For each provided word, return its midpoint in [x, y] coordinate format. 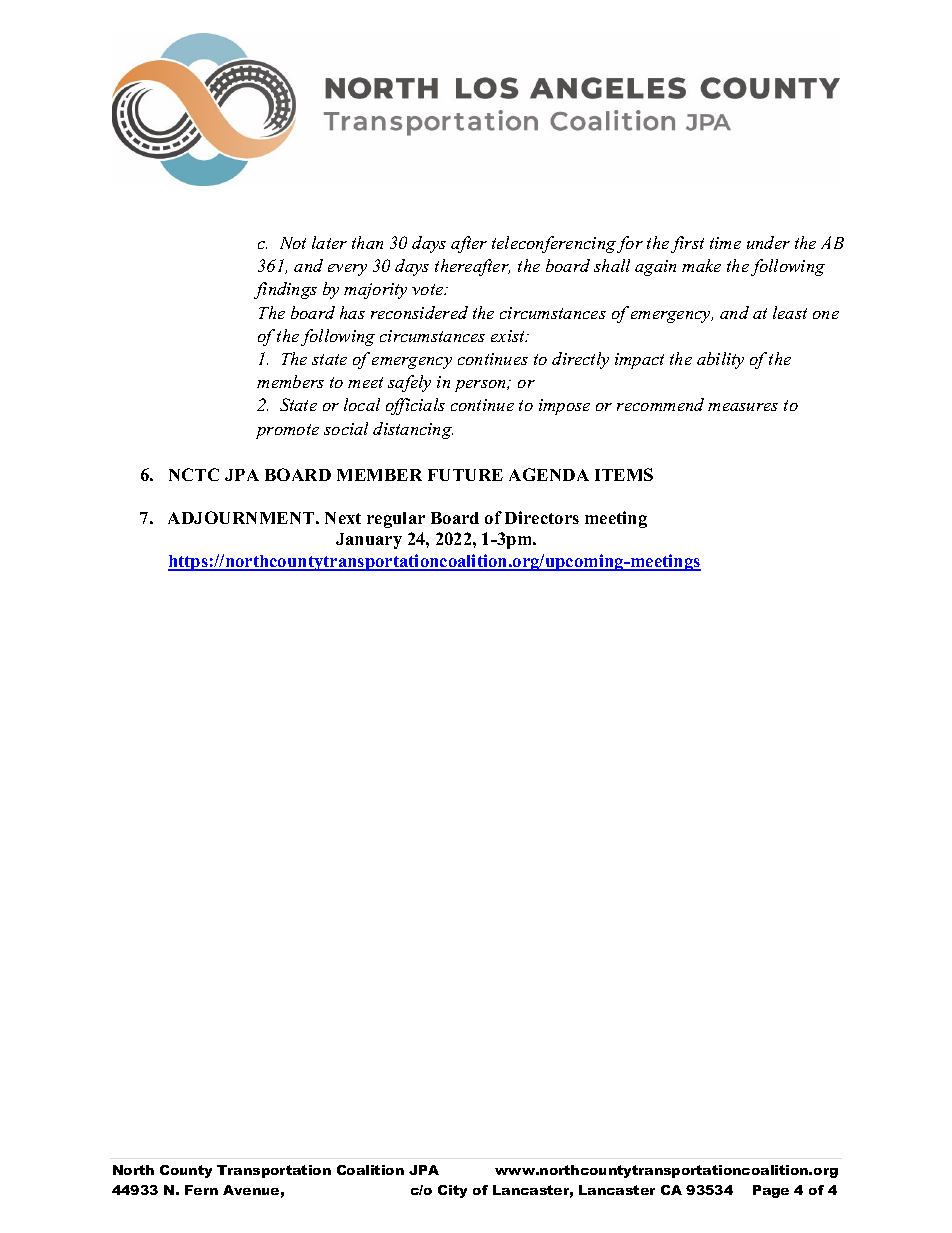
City [452, 1191]
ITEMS [624, 474]
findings [285, 290]
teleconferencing [554, 244]
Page [771, 1191]
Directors [542, 517]
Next [343, 518]
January [369, 541]
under [768, 242]
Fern [201, 1190]
